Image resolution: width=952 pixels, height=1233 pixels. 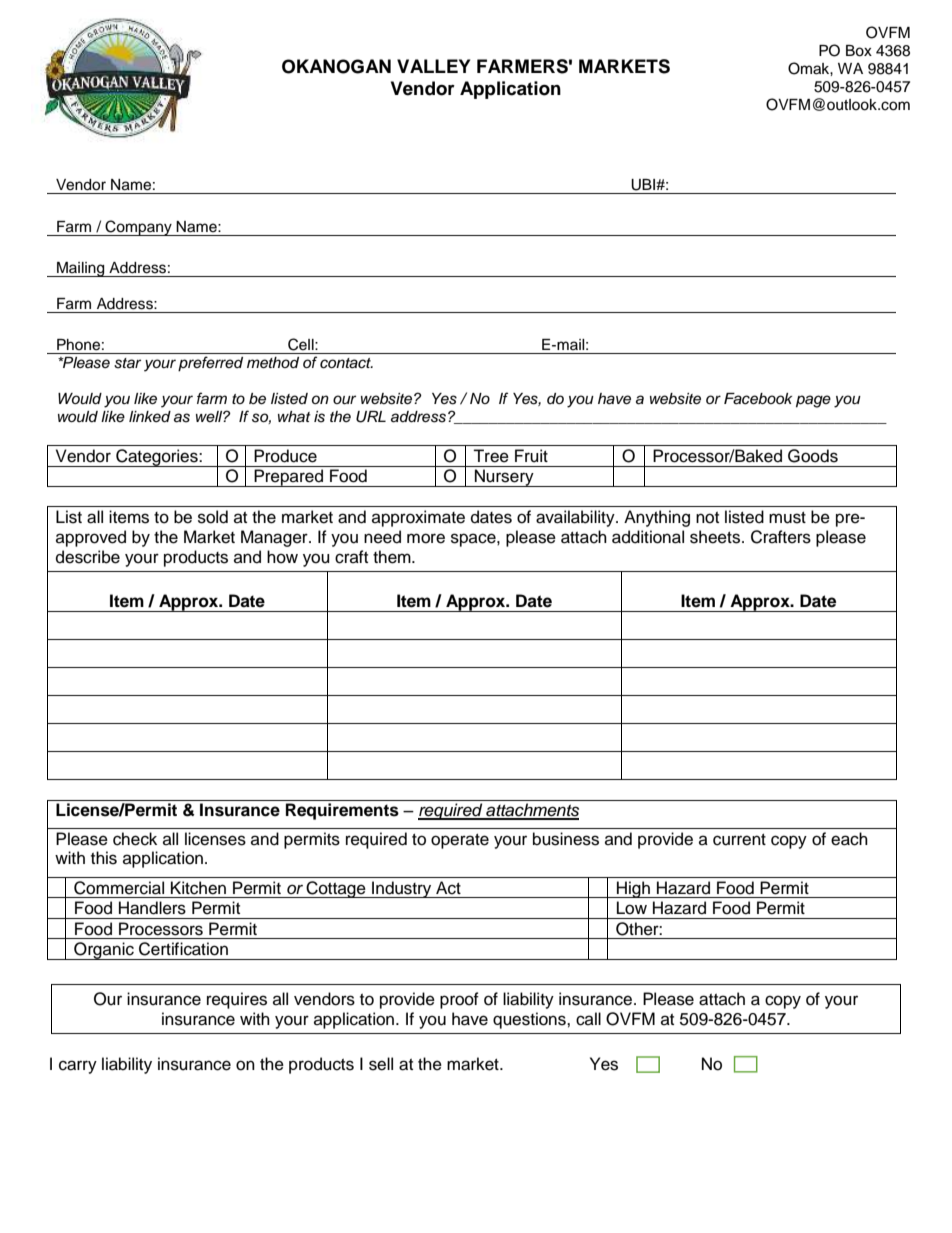 What do you see at coordinates (426, 538) in the screenshot?
I see `more` at bounding box center [426, 538].
